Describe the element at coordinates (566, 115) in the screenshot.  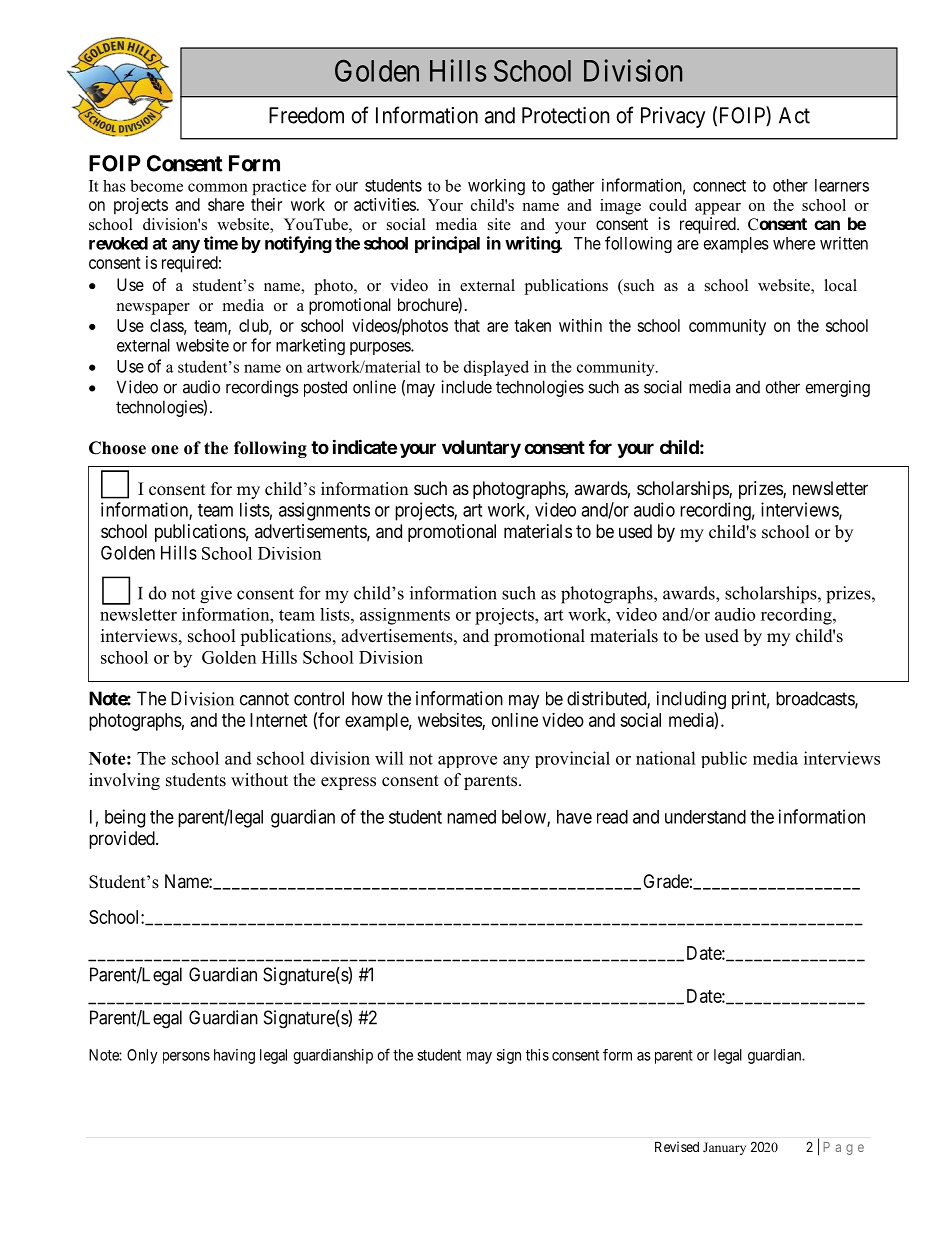
I see `Protection` at that location.
